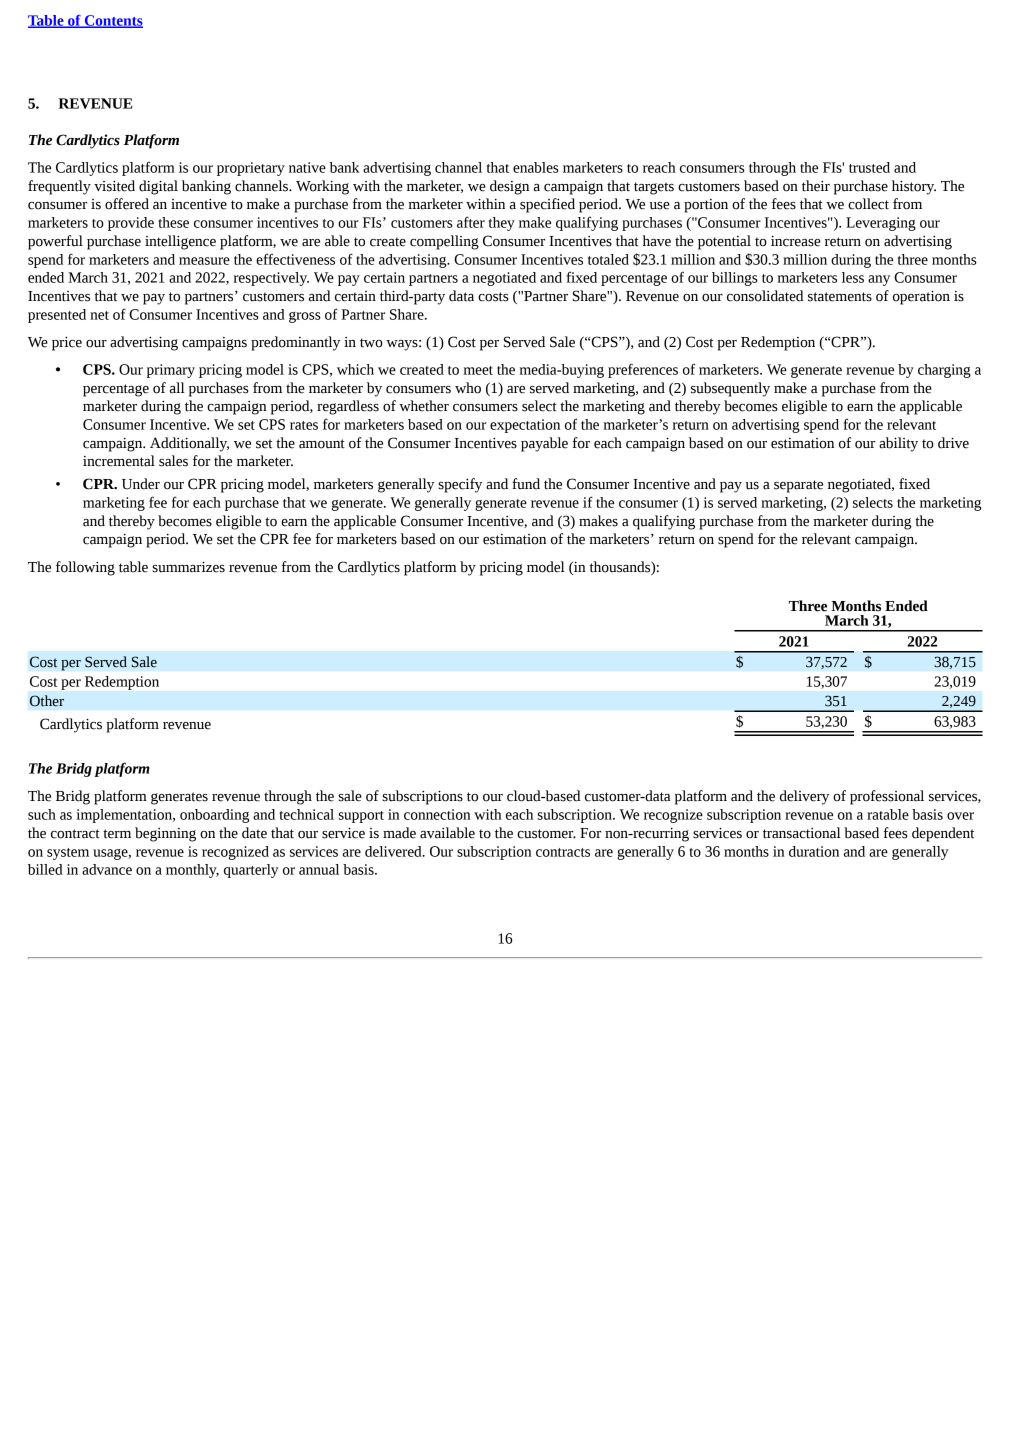  Describe the element at coordinates (509, 187) in the screenshot. I see `design` at that location.
